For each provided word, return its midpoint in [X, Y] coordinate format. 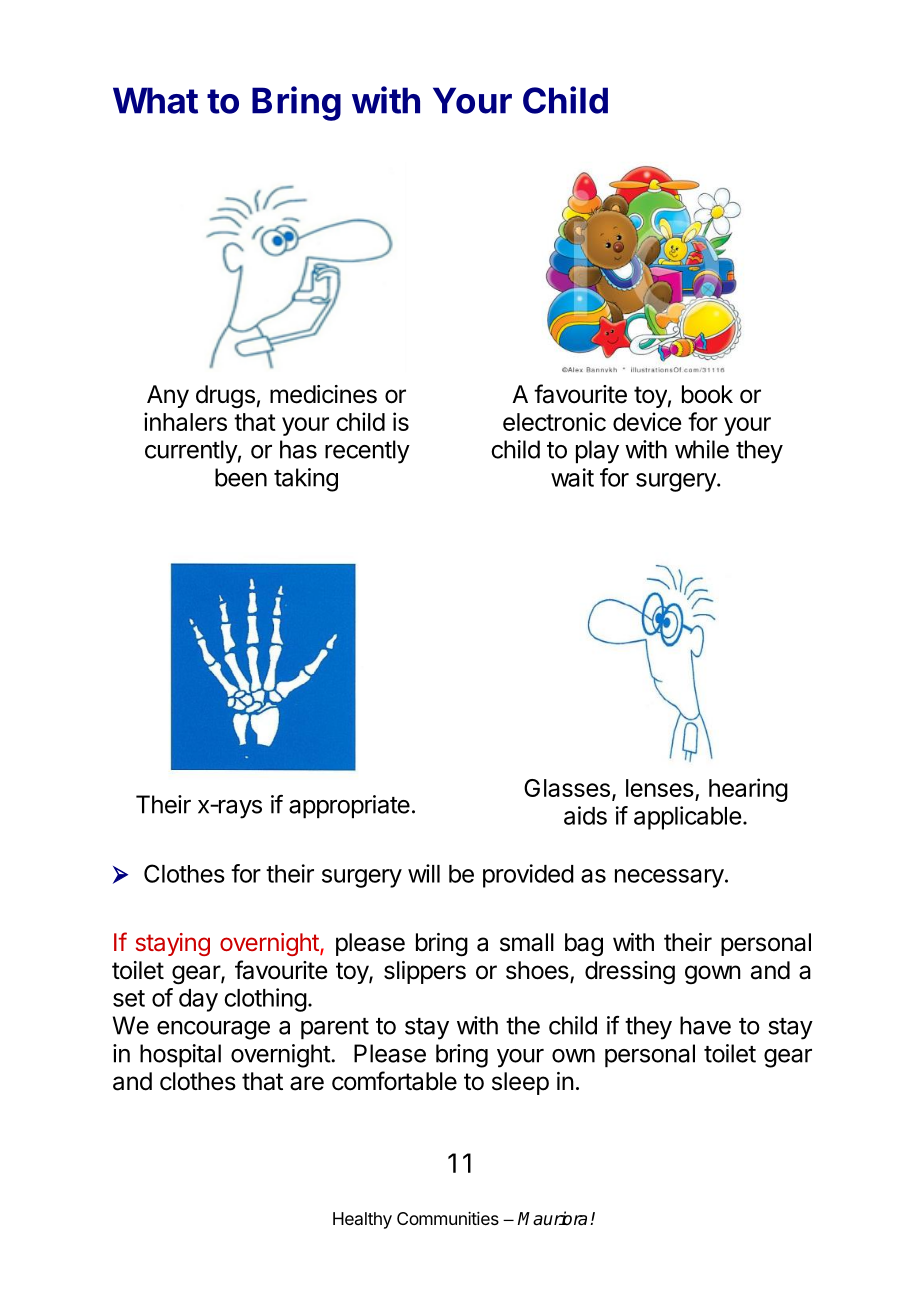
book [707, 394]
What [155, 100]
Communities [448, 1218]
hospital [180, 1056]
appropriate [349, 807]
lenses [660, 788]
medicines [323, 394]
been [241, 477]
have [705, 1025]
